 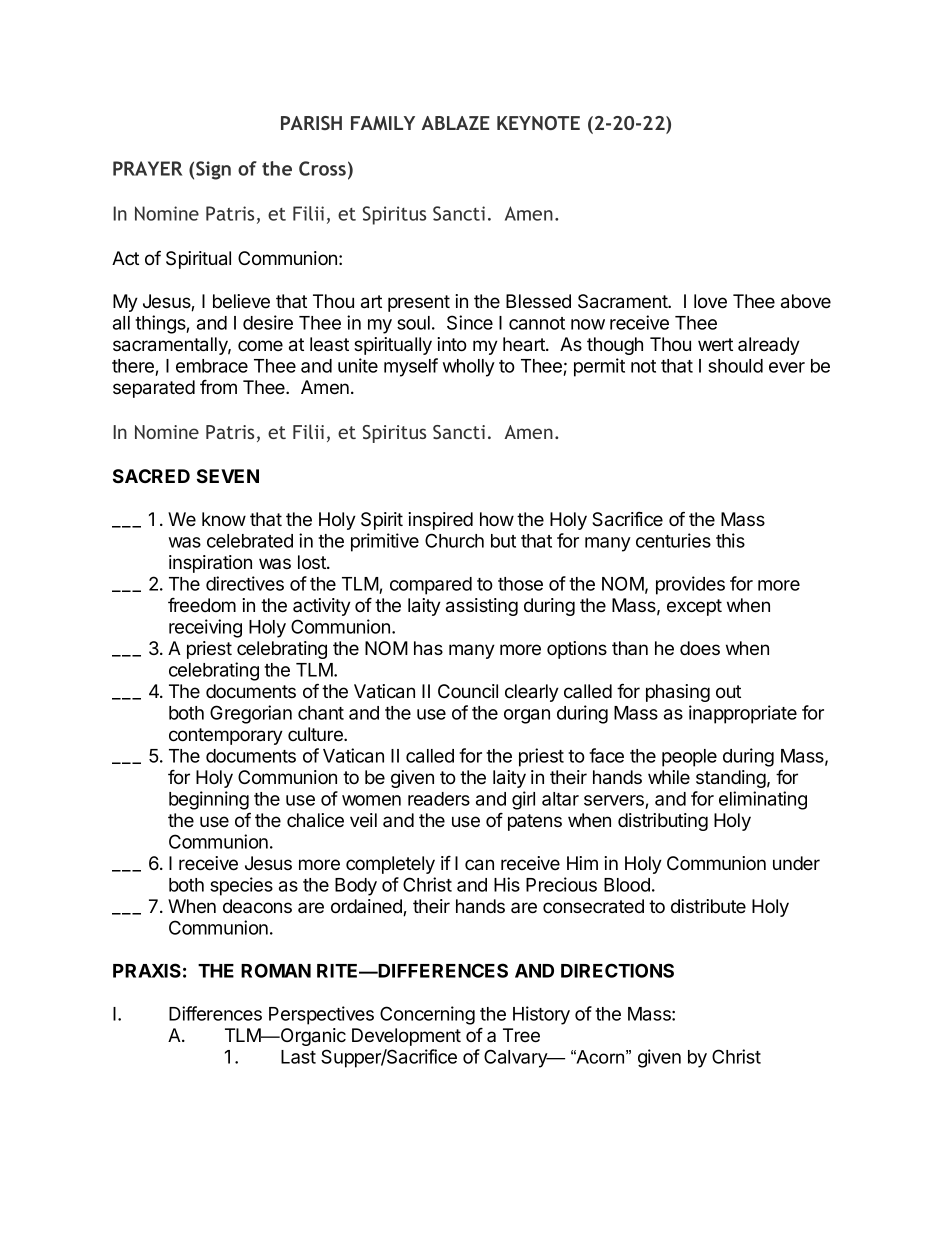 I want to click on embrace, so click(x=212, y=366).
